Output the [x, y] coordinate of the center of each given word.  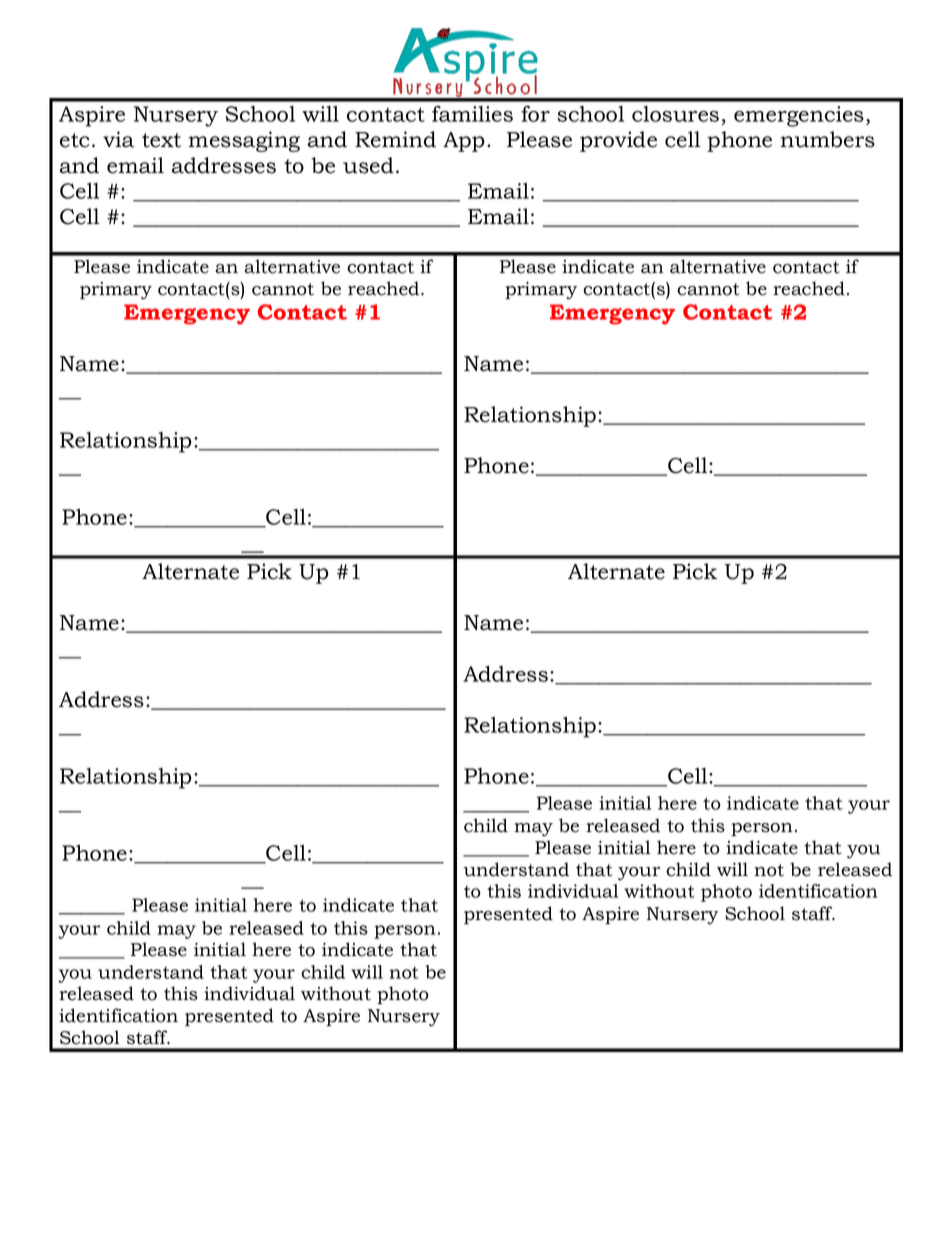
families [472, 114]
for [535, 114]
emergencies [799, 116]
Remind [395, 139]
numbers [828, 139]
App [464, 142]
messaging [244, 141]
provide [618, 141]
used [368, 165]
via [119, 139]
